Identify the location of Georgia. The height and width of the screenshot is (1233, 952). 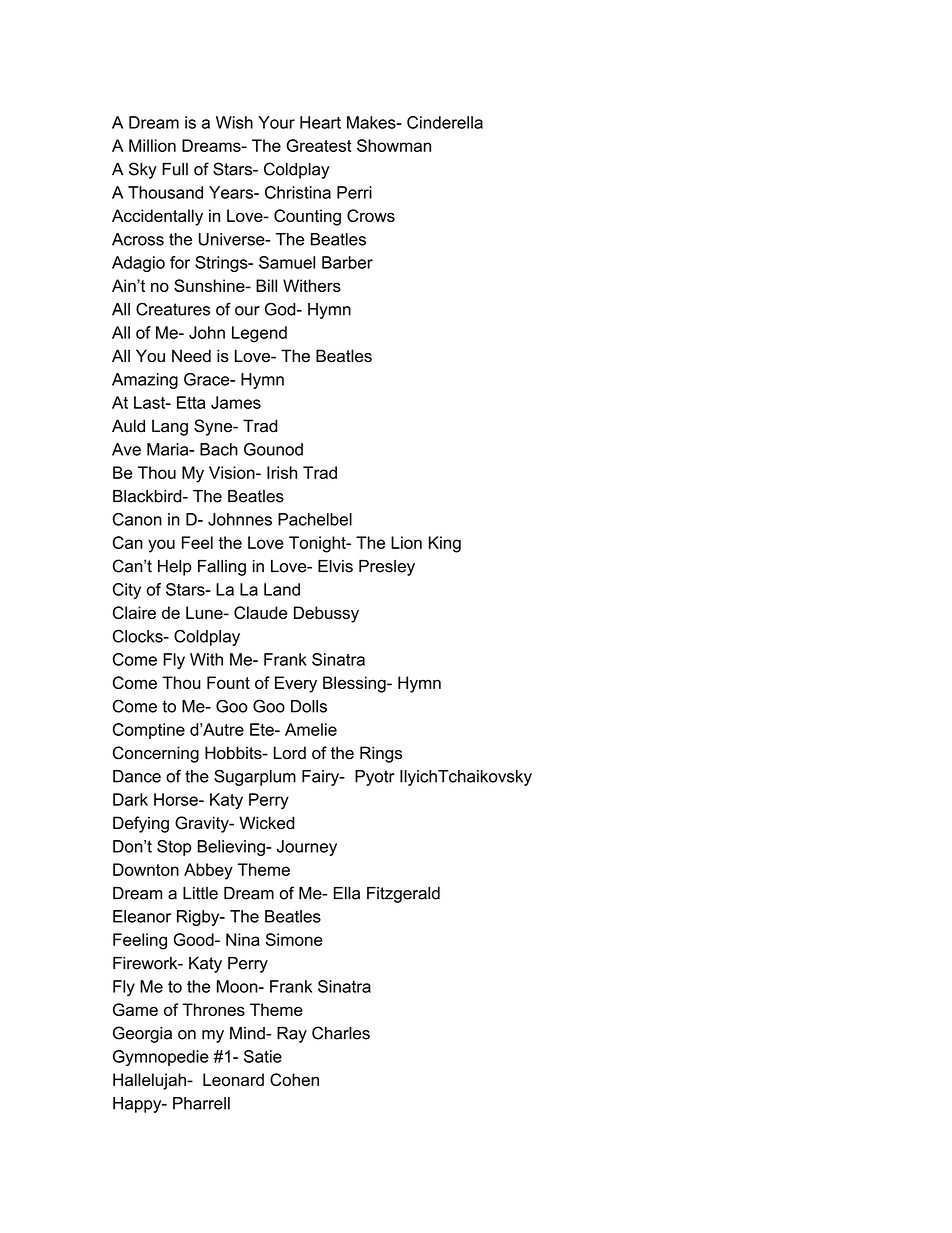
(142, 1034).
